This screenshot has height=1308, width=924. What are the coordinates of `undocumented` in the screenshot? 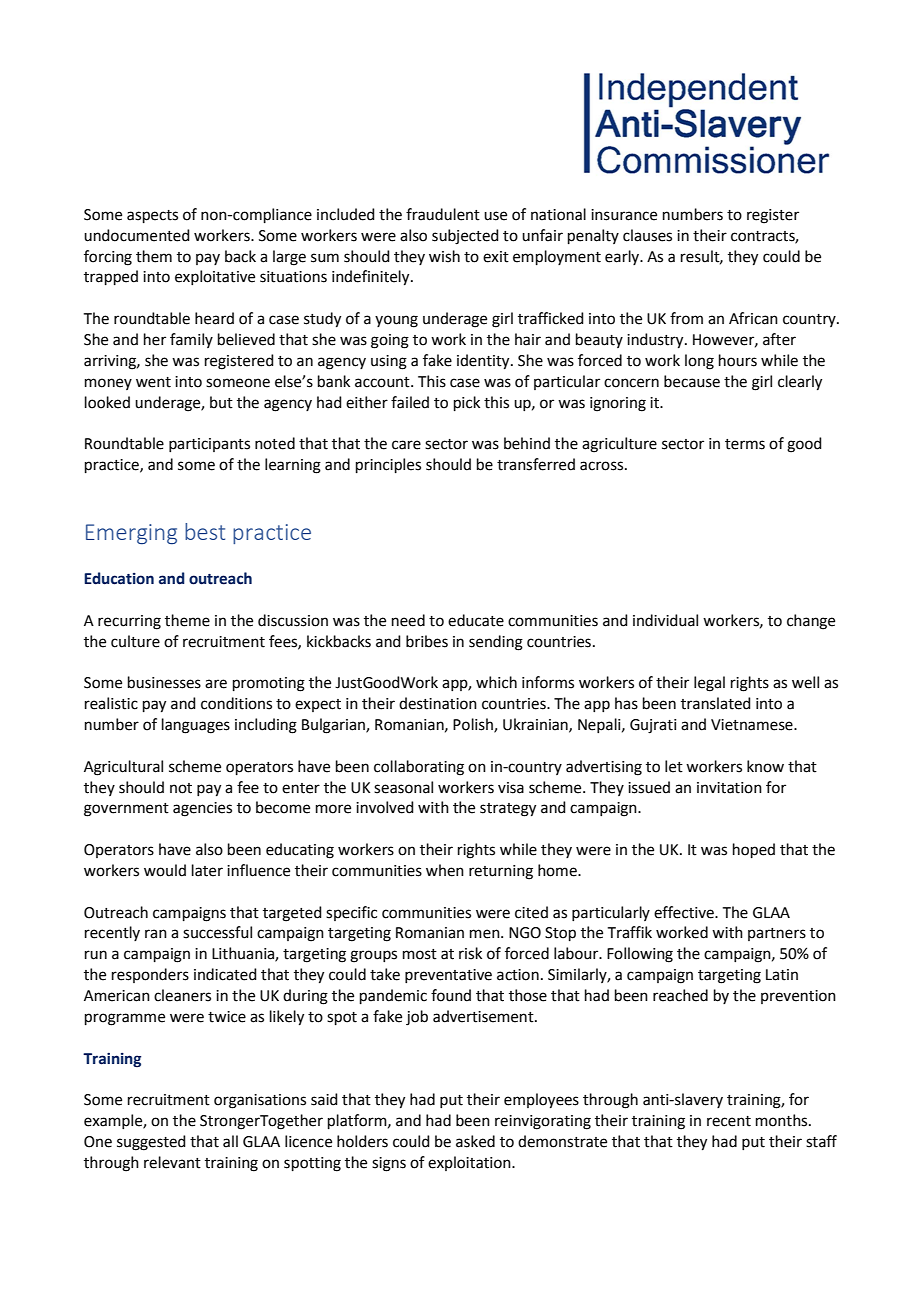 It's located at (137, 235).
